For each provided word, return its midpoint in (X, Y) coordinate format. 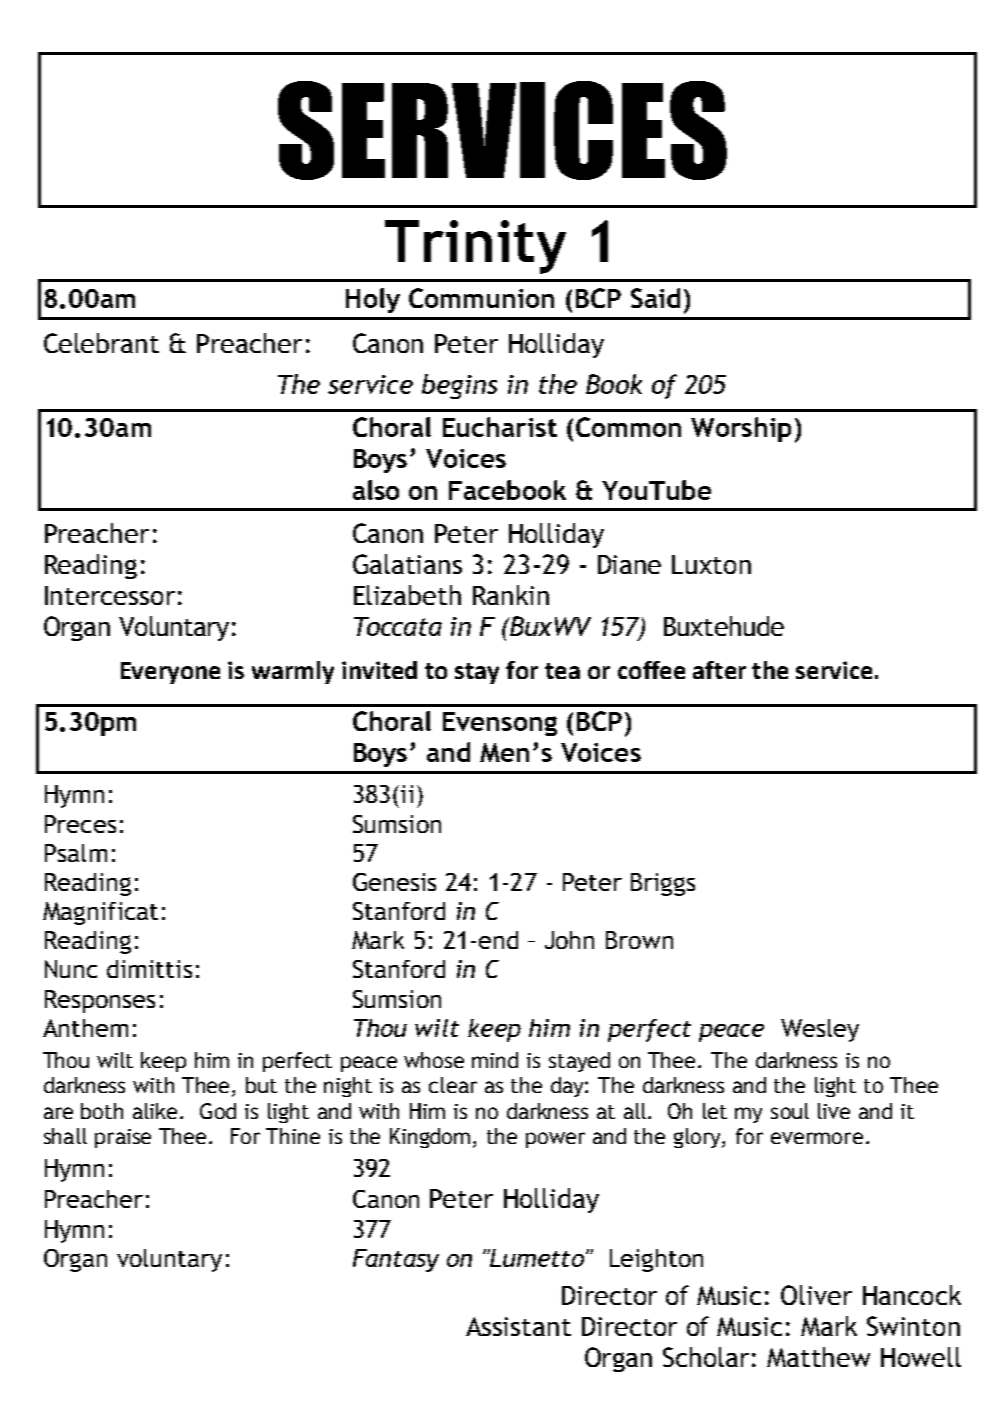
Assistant (518, 1326)
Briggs (663, 884)
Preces (80, 824)
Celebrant (101, 343)
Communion (481, 298)
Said (655, 298)
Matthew (818, 1357)
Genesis (394, 882)
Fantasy (396, 1260)
